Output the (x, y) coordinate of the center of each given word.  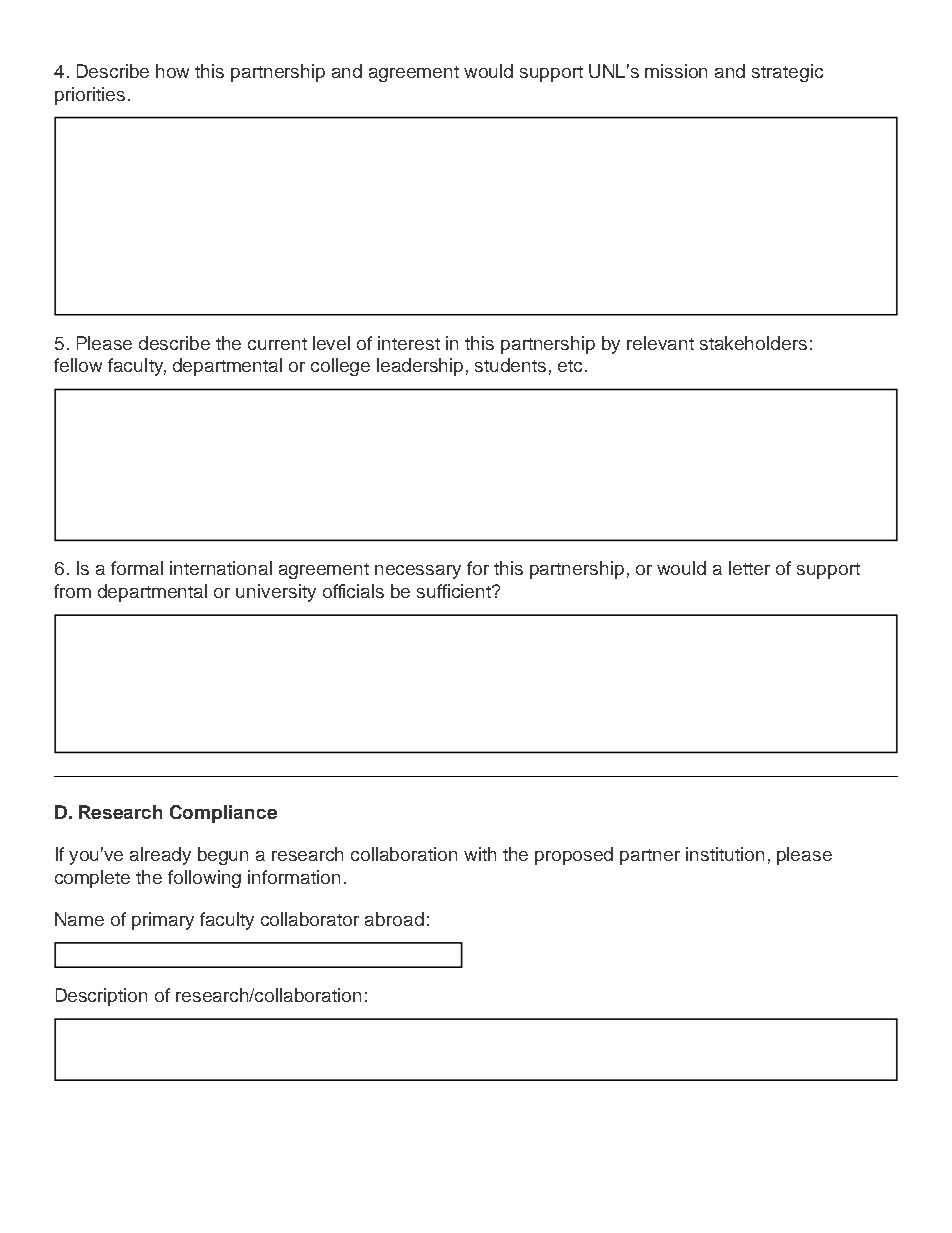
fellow (78, 365)
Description (101, 997)
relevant (660, 343)
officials (353, 591)
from (72, 591)
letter (749, 568)
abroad (394, 919)
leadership (420, 367)
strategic (787, 73)
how (172, 71)
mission (676, 71)
